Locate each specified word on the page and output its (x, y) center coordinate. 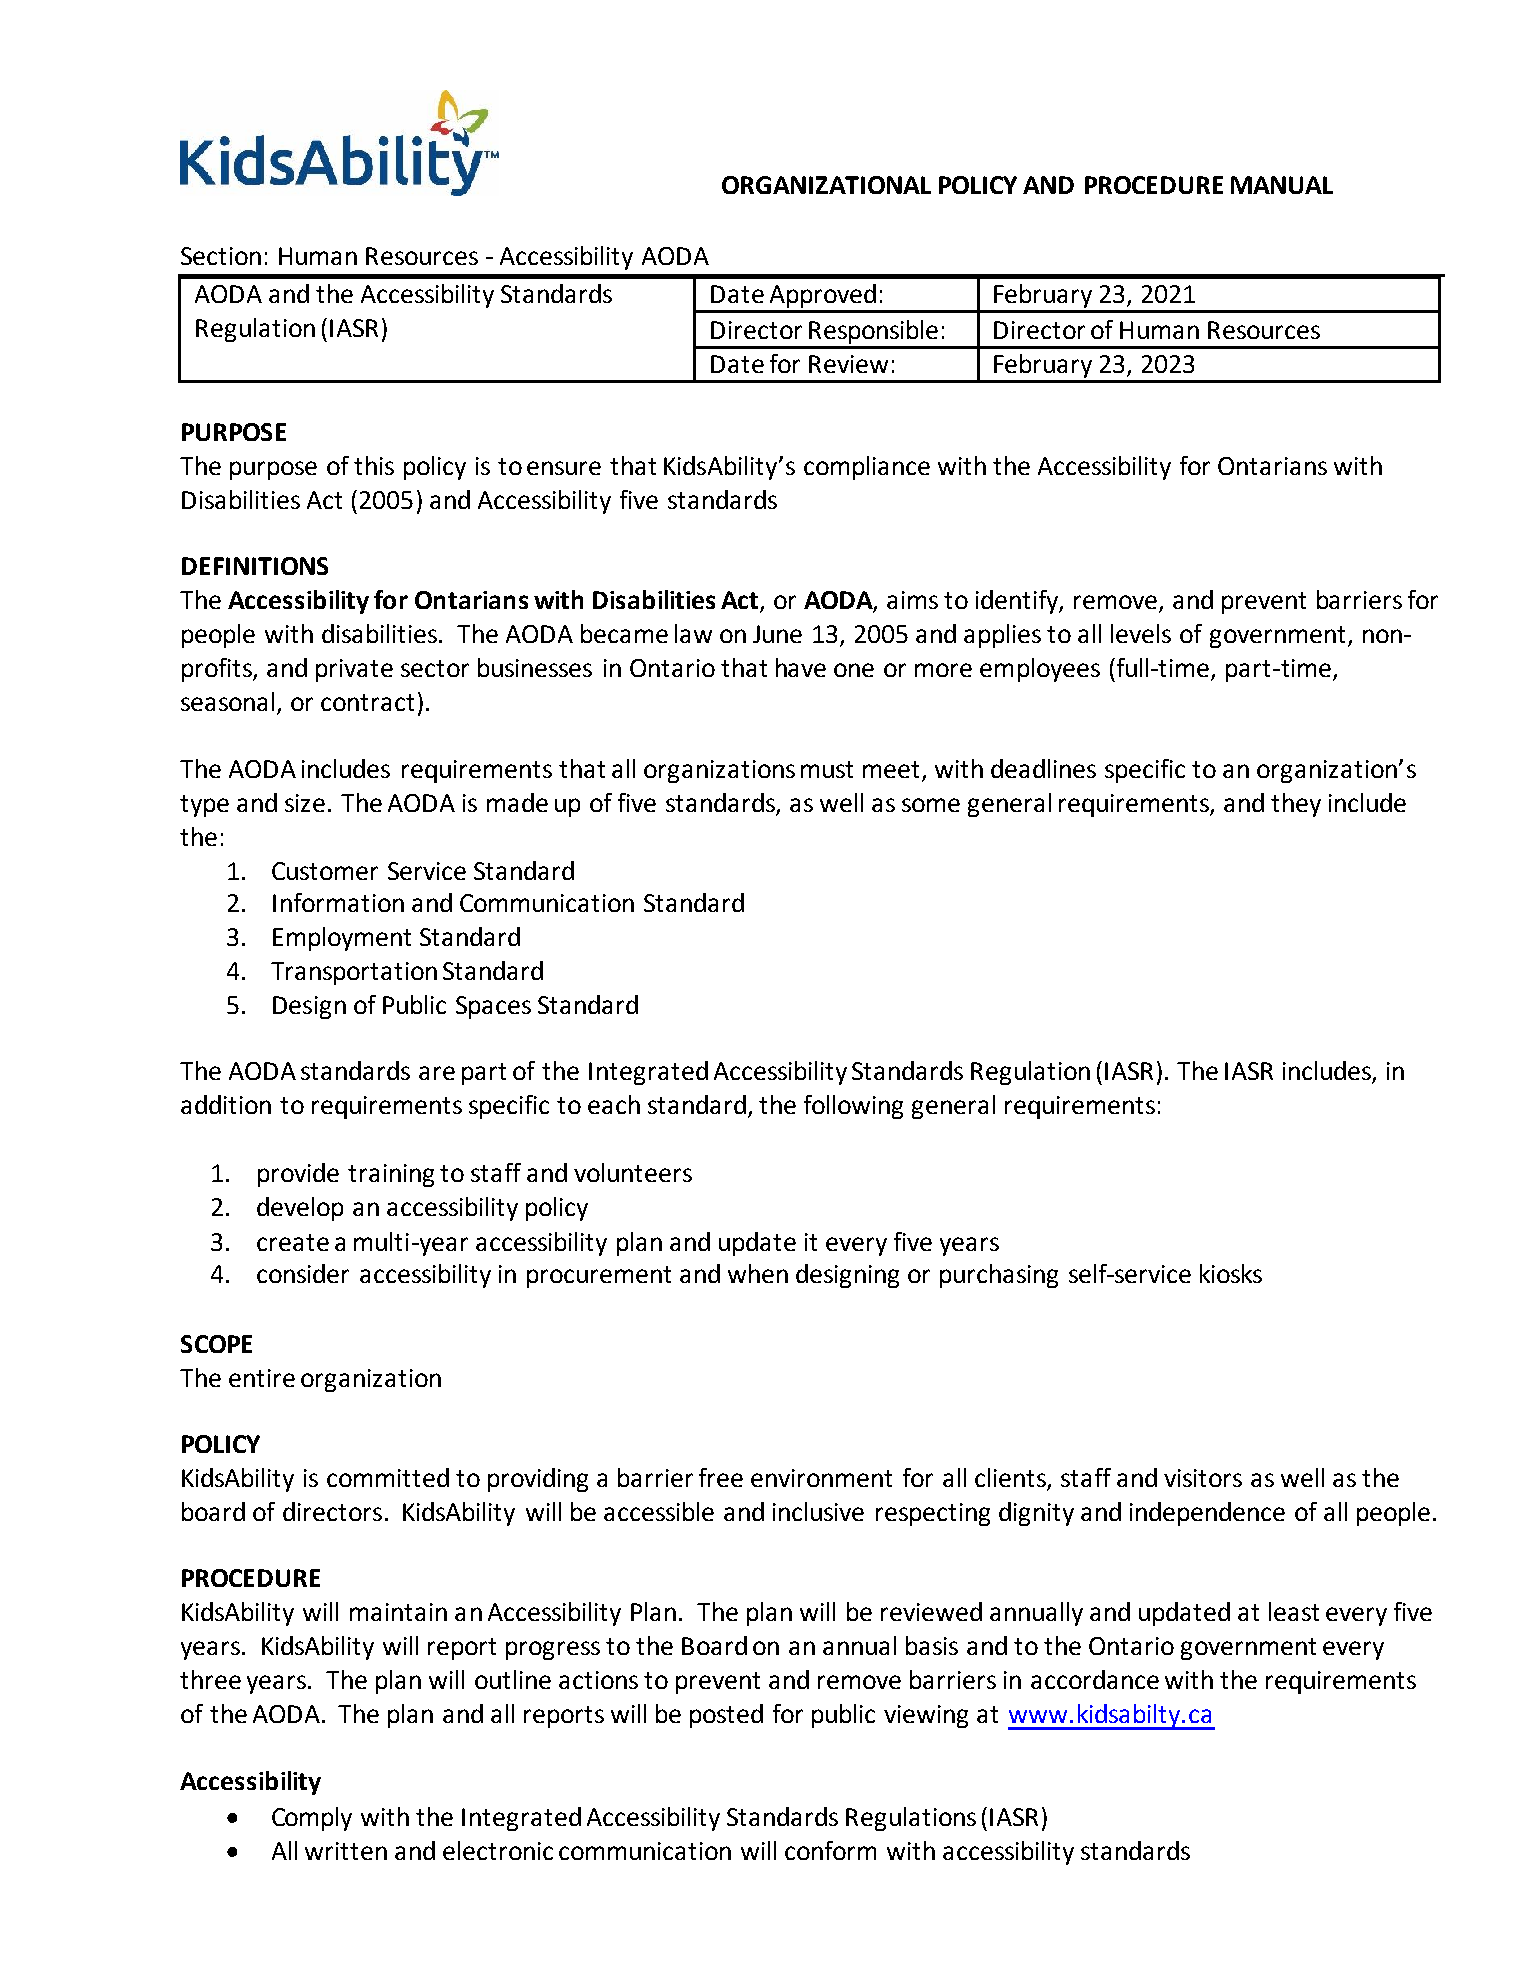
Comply (312, 1819)
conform (830, 1850)
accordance (1095, 1679)
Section (221, 256)
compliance (867, 468)
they (1296, 805)
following (853, 1107)
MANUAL (1282, 185)
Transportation (354, 973)
